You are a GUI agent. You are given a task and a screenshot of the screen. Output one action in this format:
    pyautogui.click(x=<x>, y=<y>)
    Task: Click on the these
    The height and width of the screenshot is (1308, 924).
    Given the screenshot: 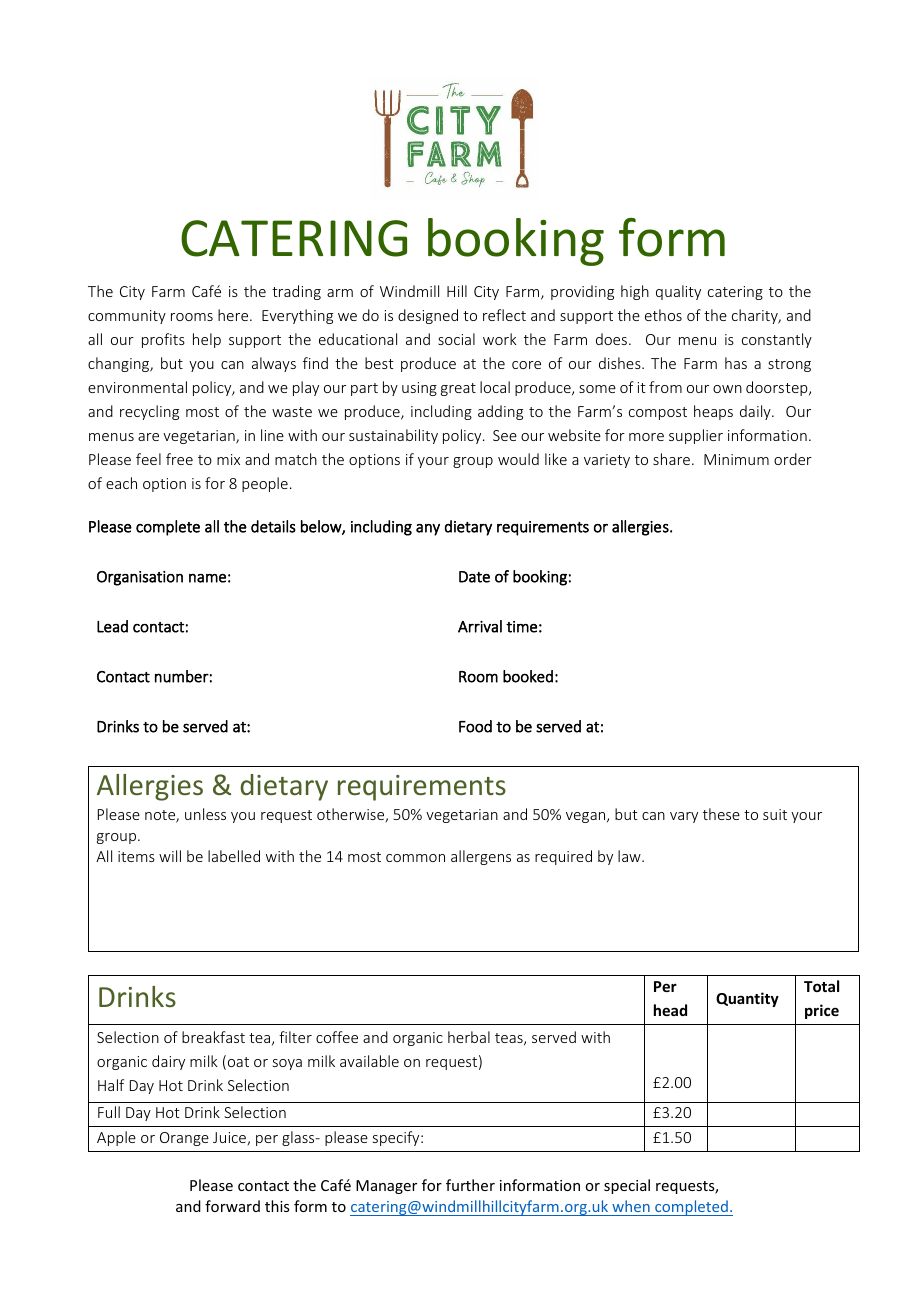 What is the action you would take?
    pyautogui.click(x=721, y=814)
